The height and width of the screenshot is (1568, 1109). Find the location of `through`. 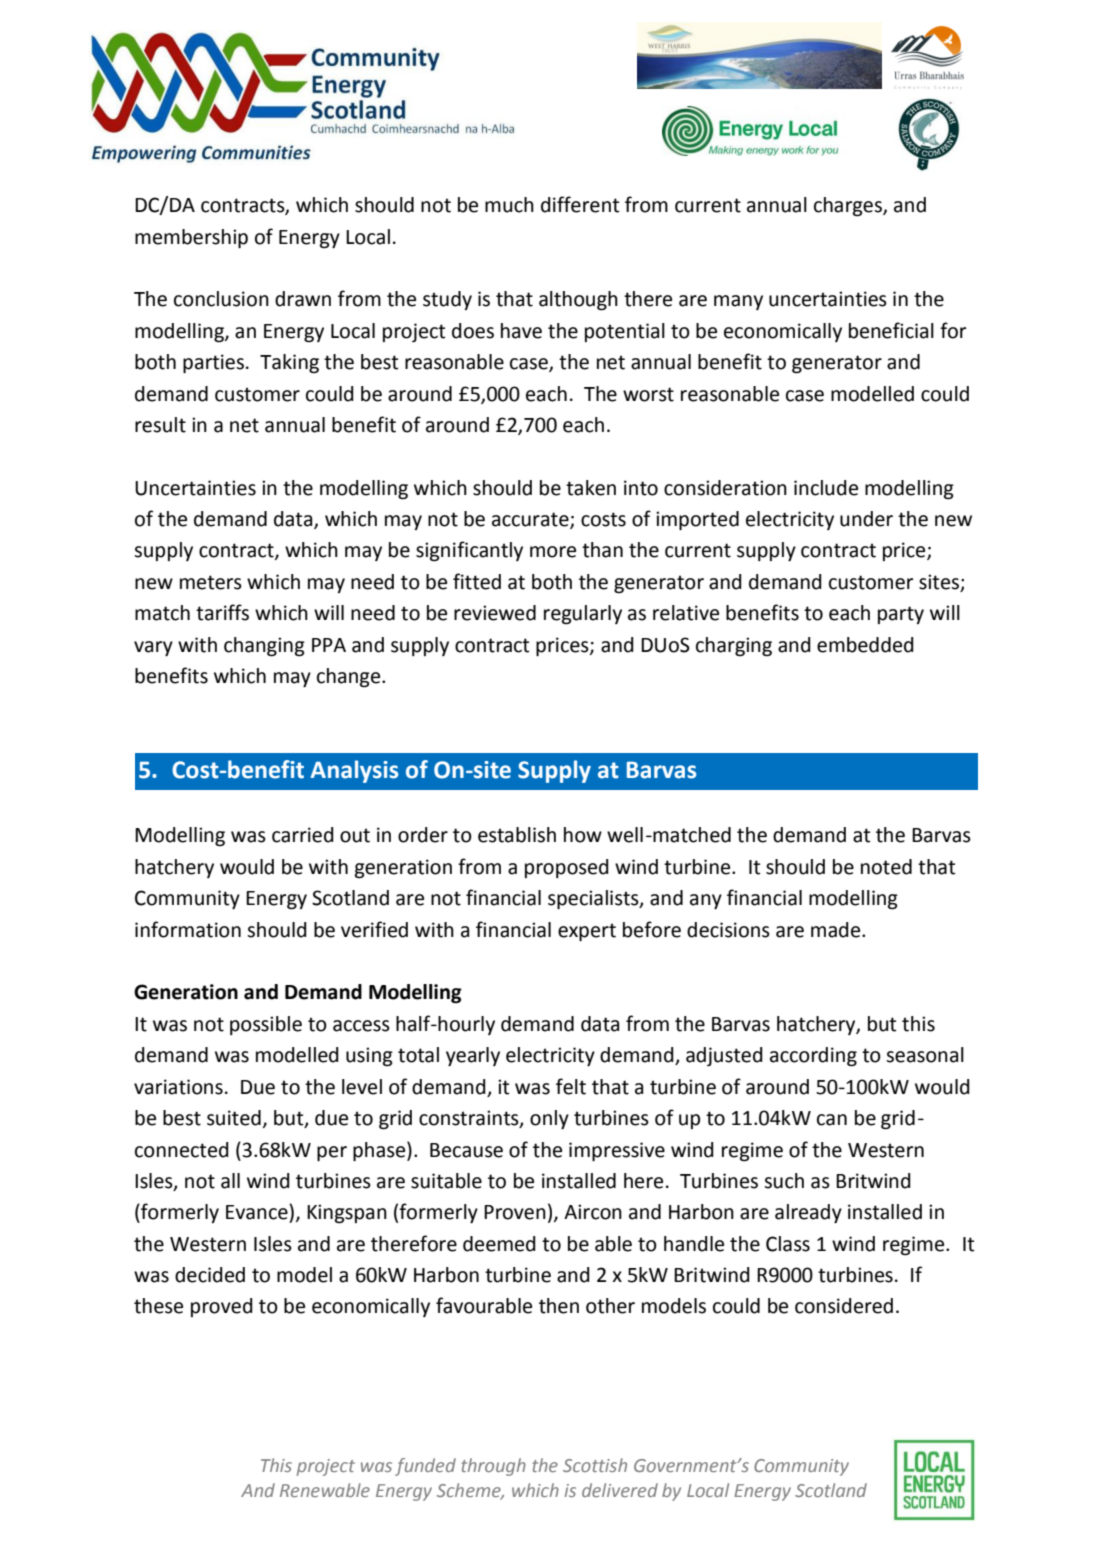

through is located at coordinates (494, 1467).
